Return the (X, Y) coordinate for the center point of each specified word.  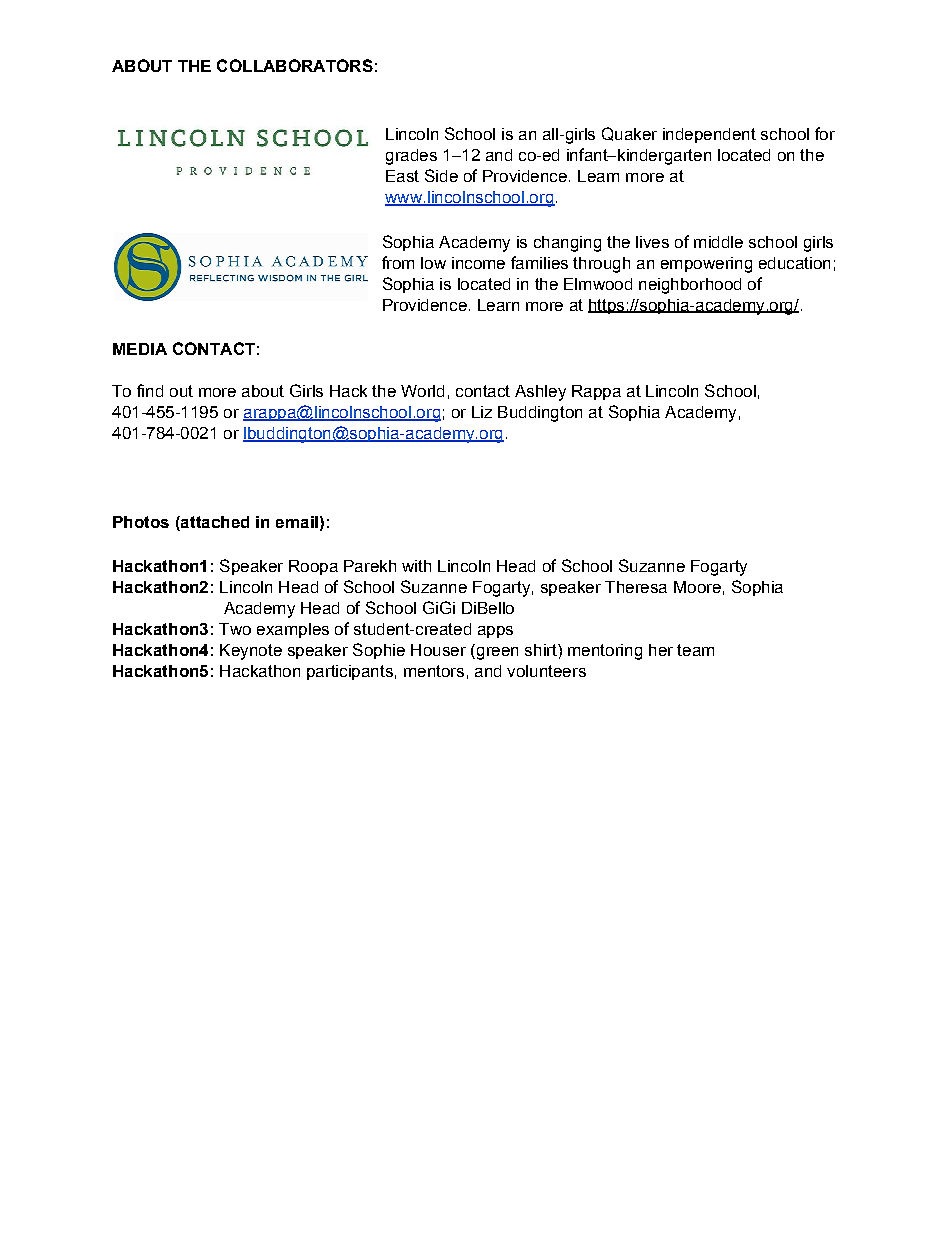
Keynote (251, 652)
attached (214, 522)
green (496, 653)
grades (411, 157)
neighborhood (690, 286)
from (398, 262)
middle (718, 242)
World (422, 391)
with (416, 566)
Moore (697, 587)
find (150, 390)
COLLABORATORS (295, 65)
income (478, 263)
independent (709, 135)
